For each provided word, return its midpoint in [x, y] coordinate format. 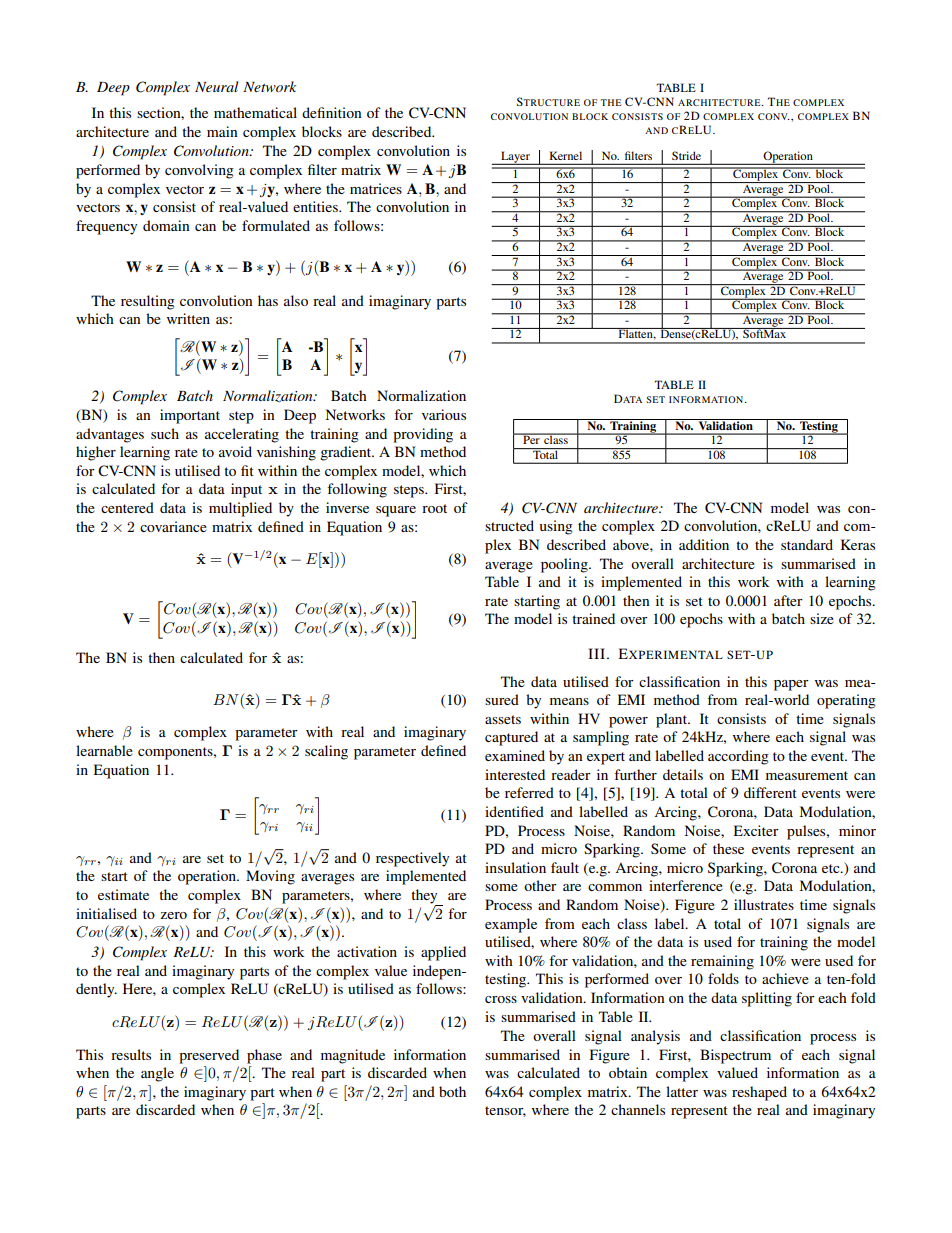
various [444, 414]
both [452, 1091]
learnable [104, 750]
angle [157, 1074]
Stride [686, 155]
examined [515, 755]
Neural [216, 86]
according [738, 757]
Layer [515, 158]
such [165, 433]
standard [807, 544]
